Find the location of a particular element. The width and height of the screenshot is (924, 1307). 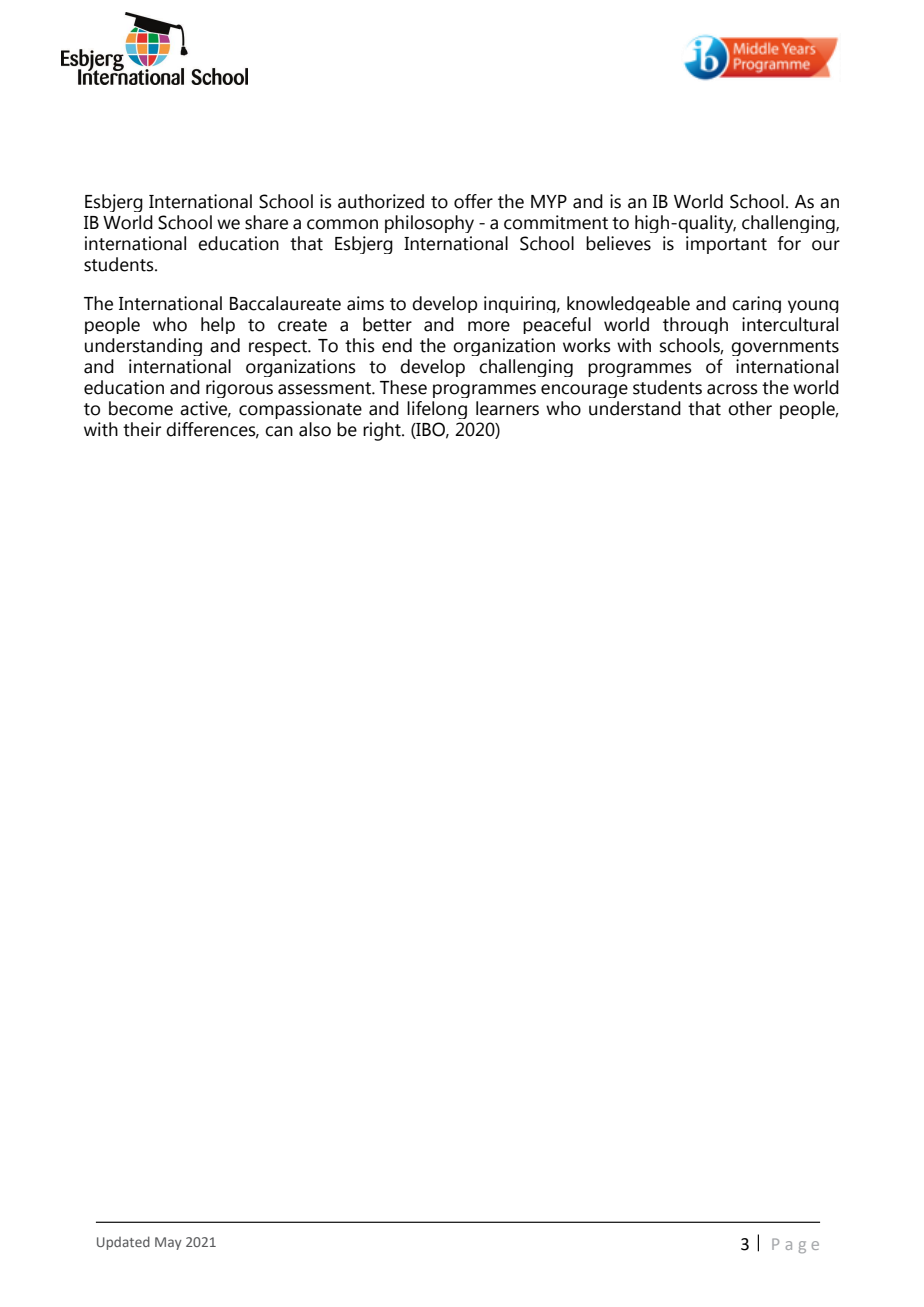

philosophy is located at coordinates (429, 224).
